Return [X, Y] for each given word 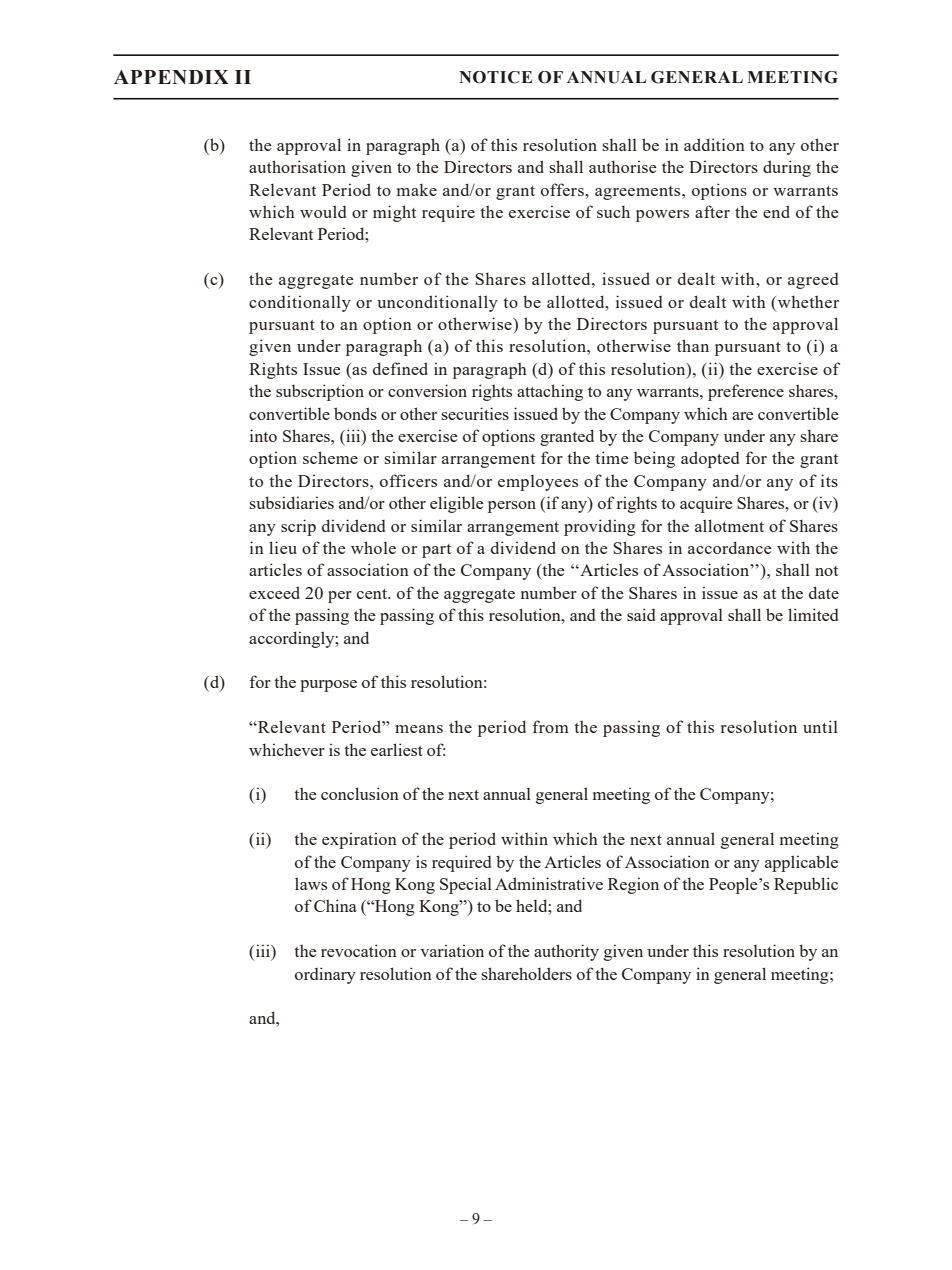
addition [714, 144]
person [512, 507]
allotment [729, 525]
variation [452, 950]
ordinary [325, 975]
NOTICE [495, 77]
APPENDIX [171, 77]
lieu [283, 547]
